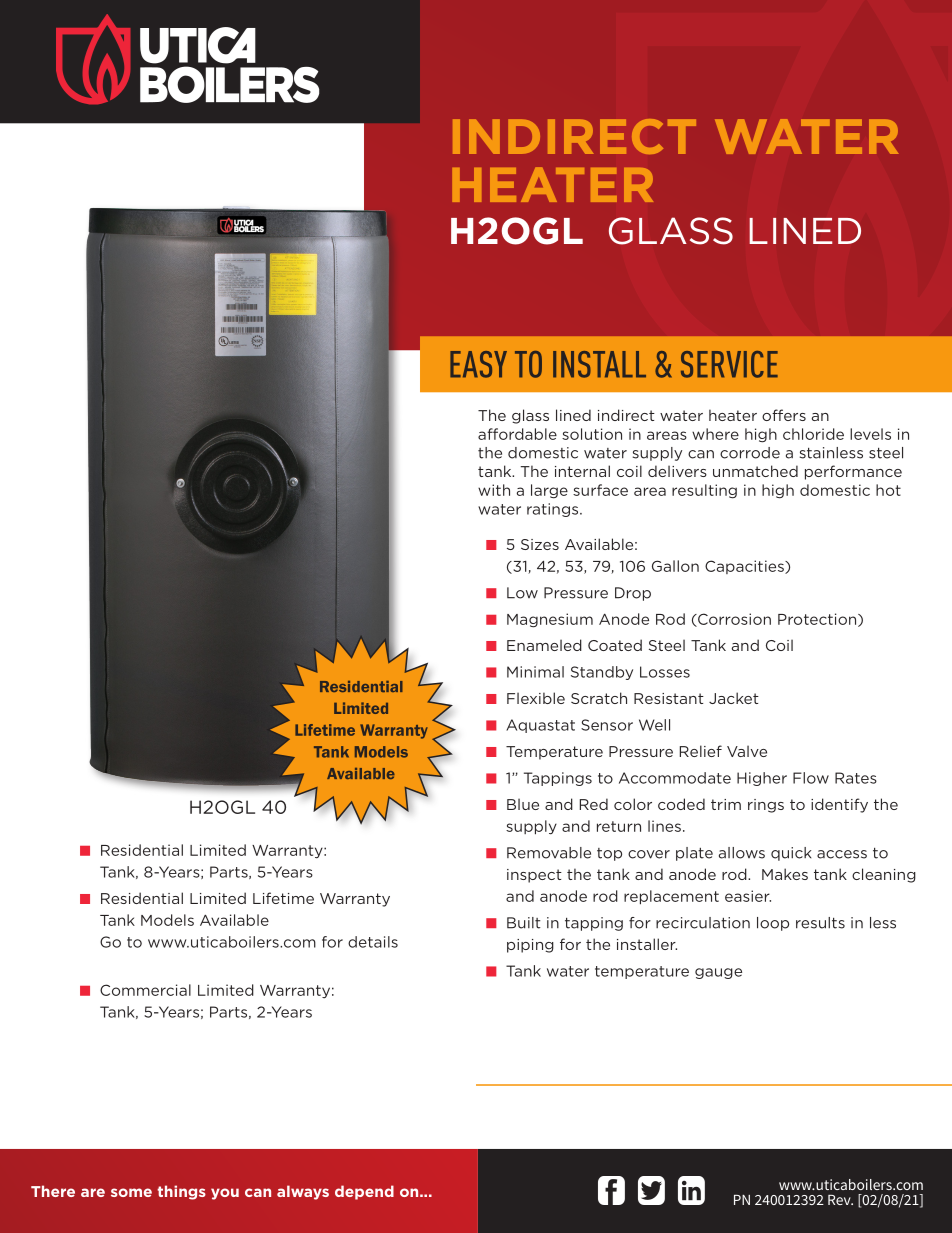 The width and height of the image is (952, 1233). Describe the element at coordinates (478, 364) in the image. I see `EASY` at that location.
